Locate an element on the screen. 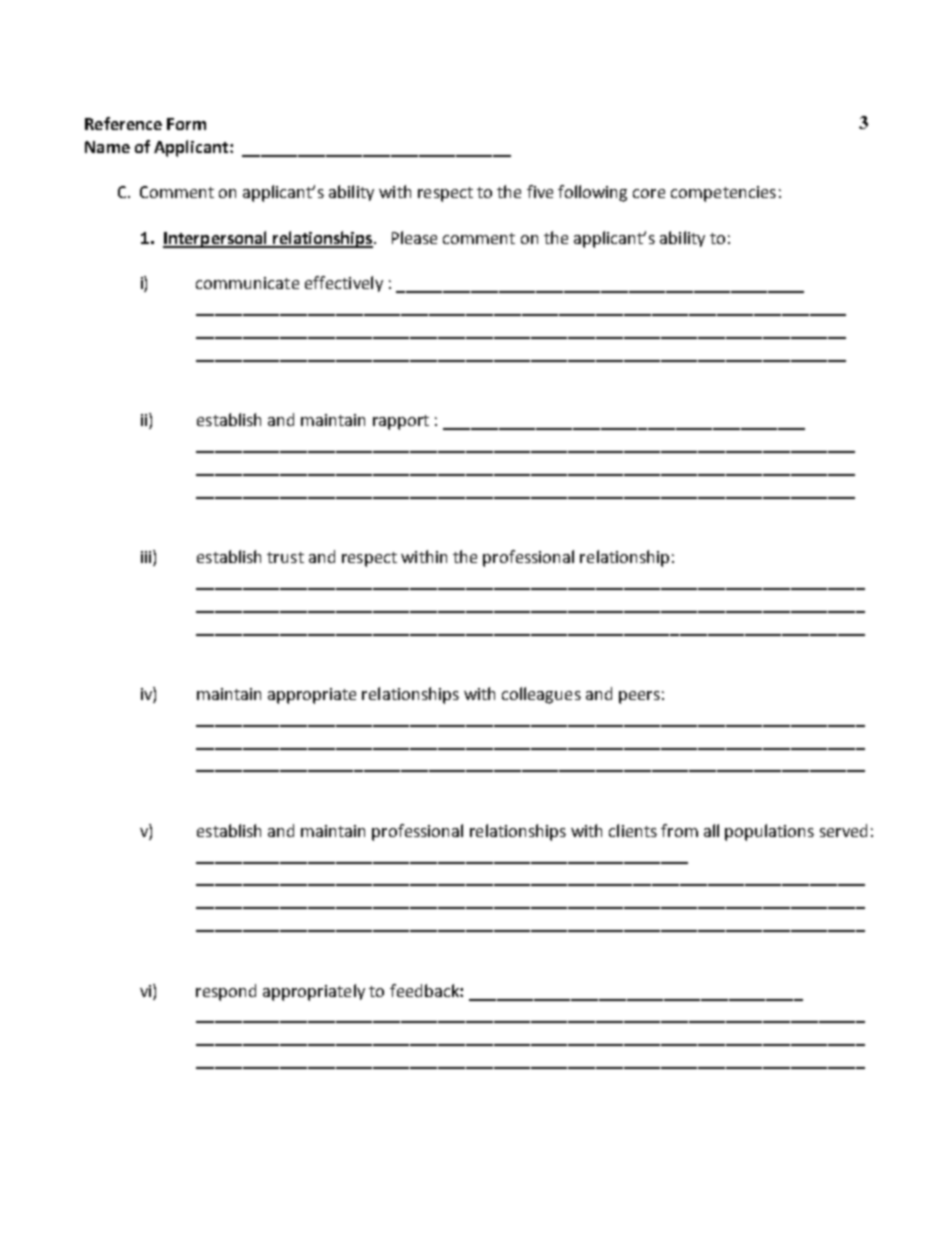 This screenshot has height=1233, width=952. communicate is located at coordinates (247, 283).
